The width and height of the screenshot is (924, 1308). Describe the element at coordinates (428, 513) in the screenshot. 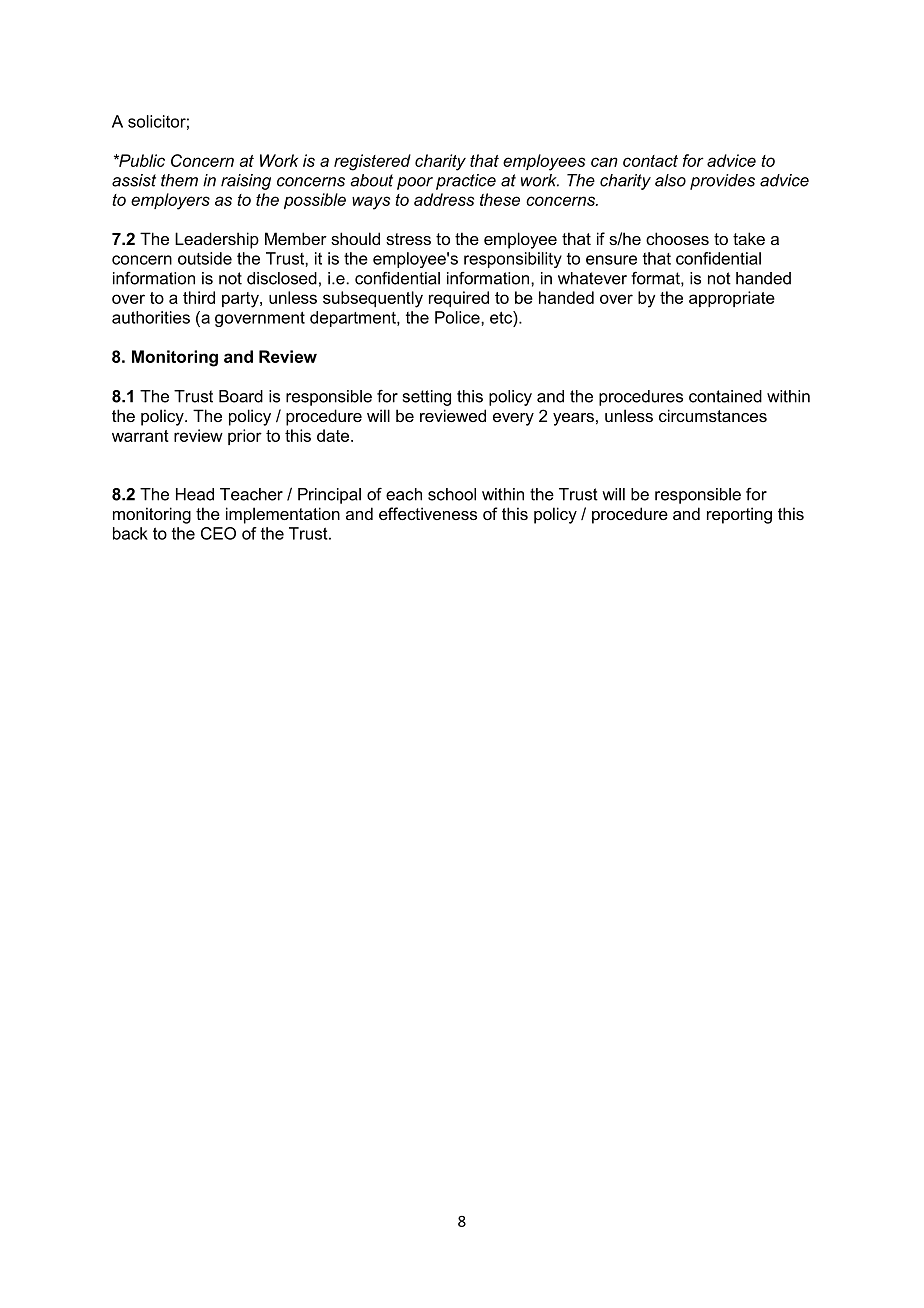

I see `effectiveness` at that location.
